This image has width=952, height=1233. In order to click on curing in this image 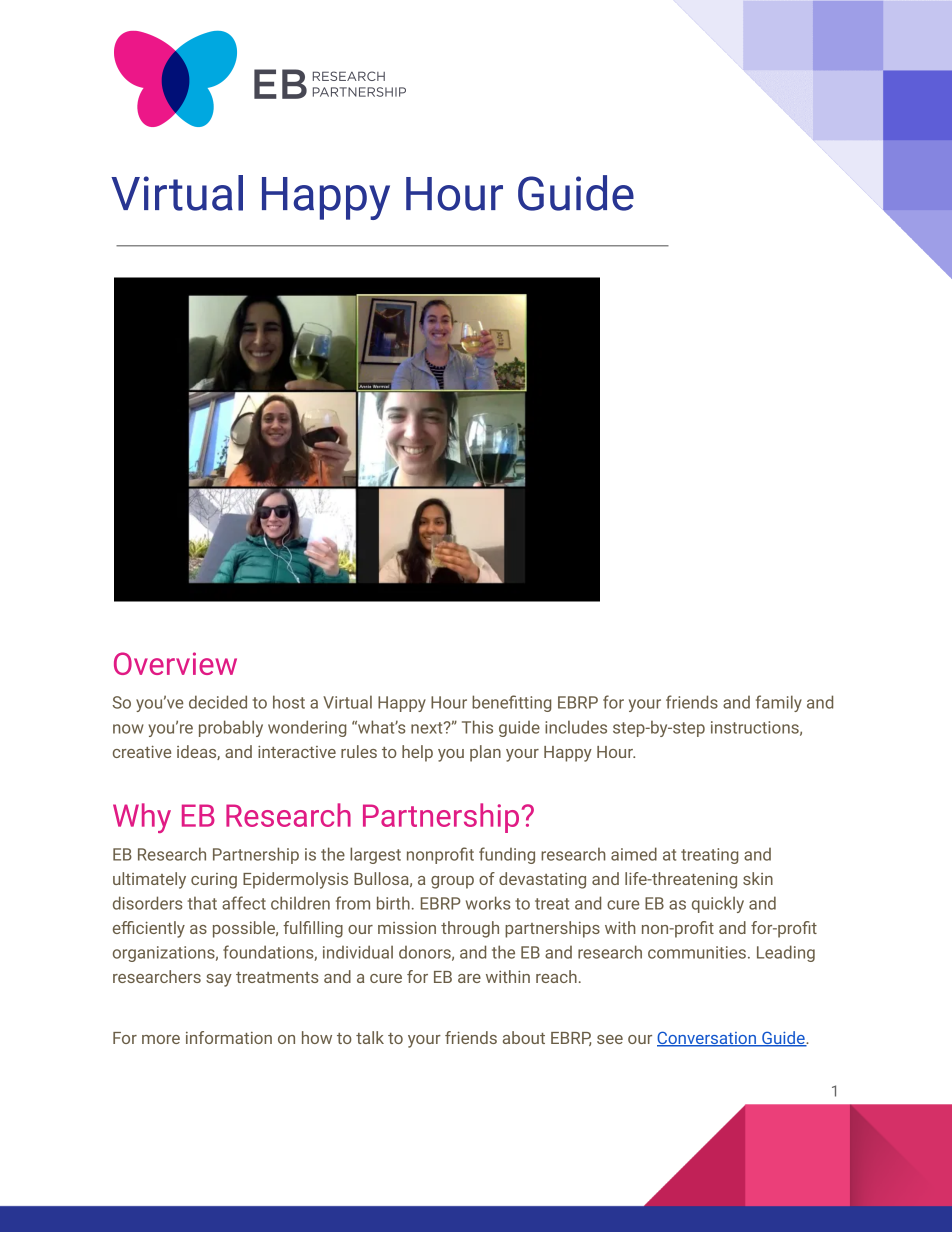, I will do `click(214, 881)`.
